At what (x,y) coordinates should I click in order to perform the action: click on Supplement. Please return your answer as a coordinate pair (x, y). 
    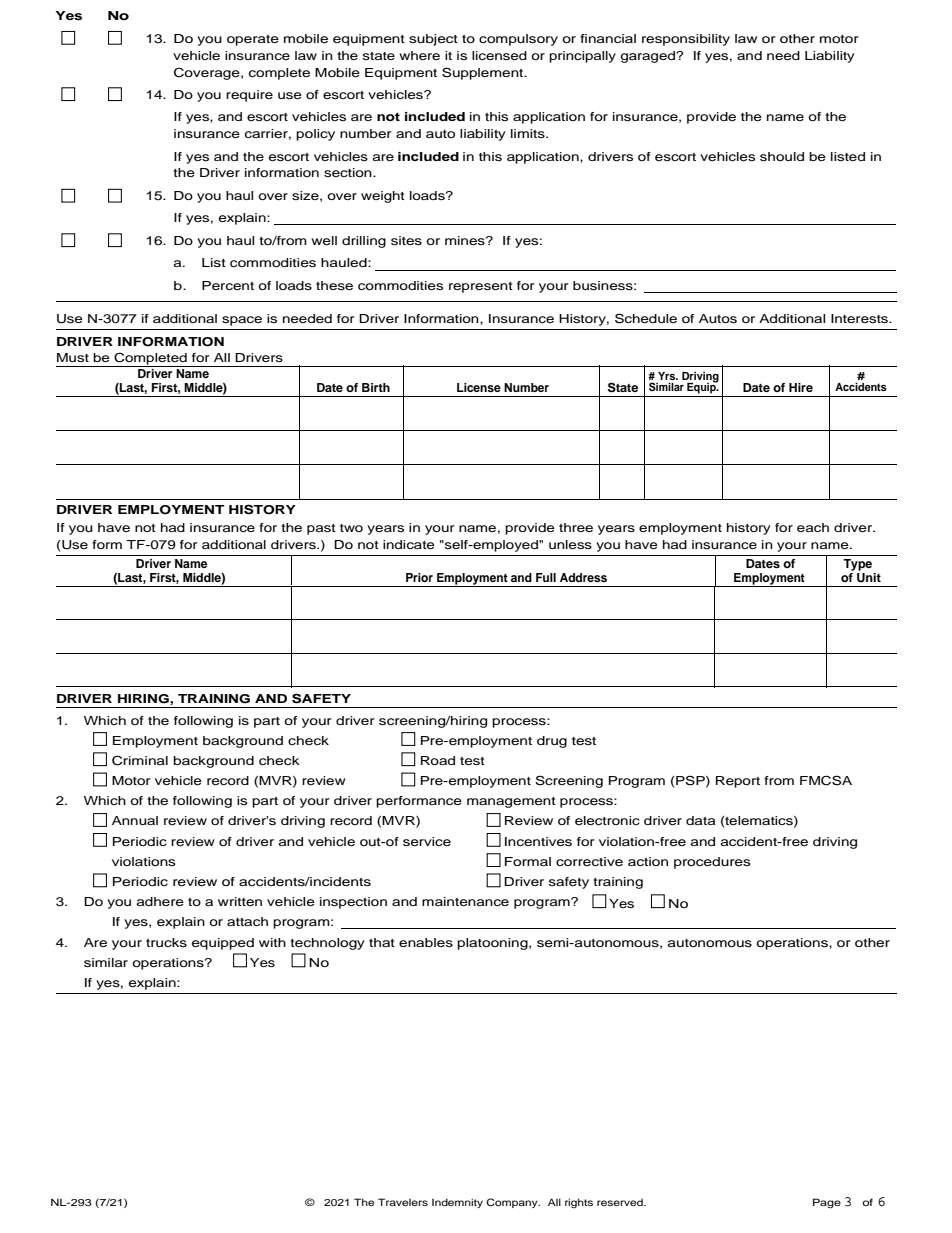
    Looking at the image, I should click on (484, 73).
